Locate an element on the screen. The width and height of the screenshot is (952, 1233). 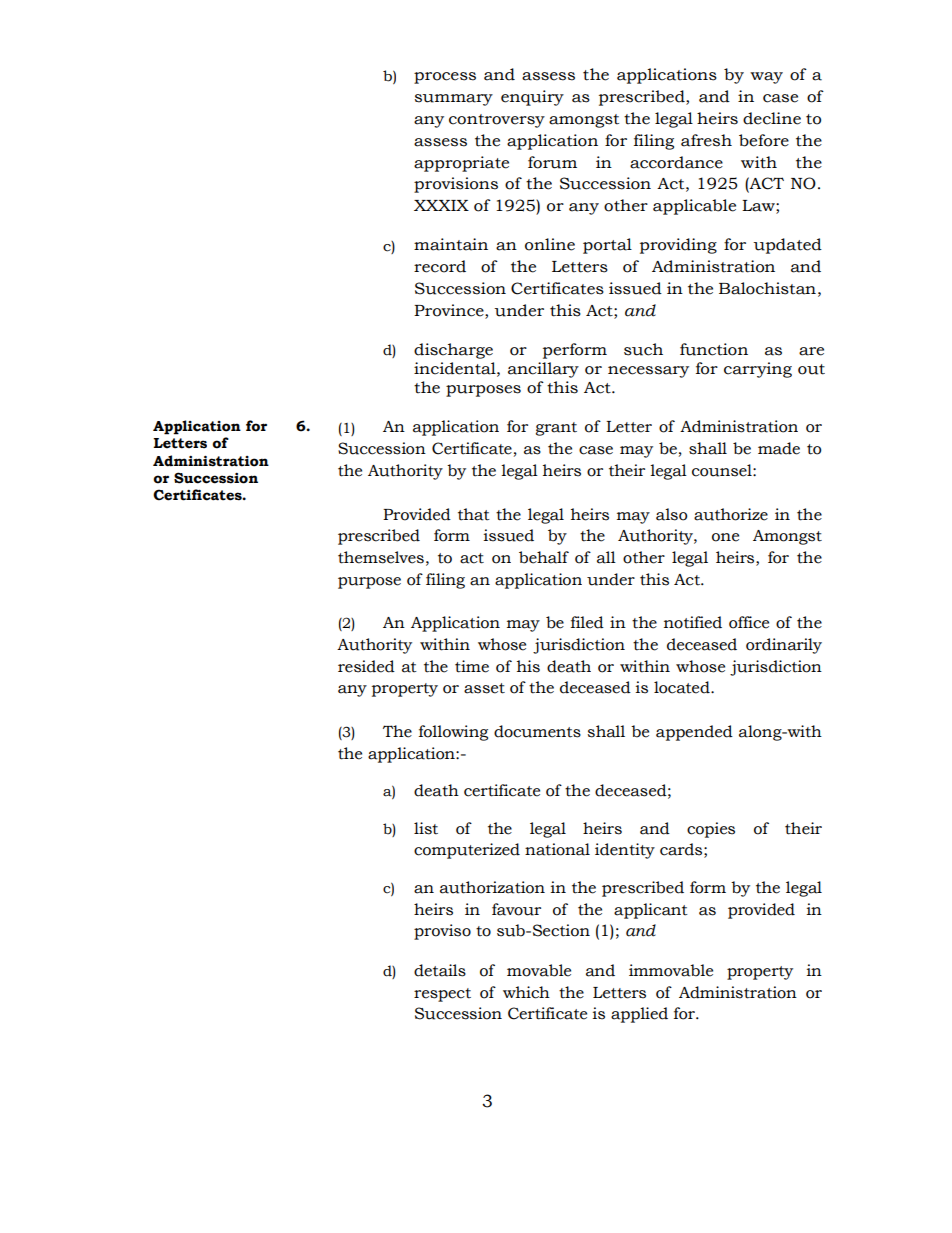
decline is located at coordinates (772, 118).
